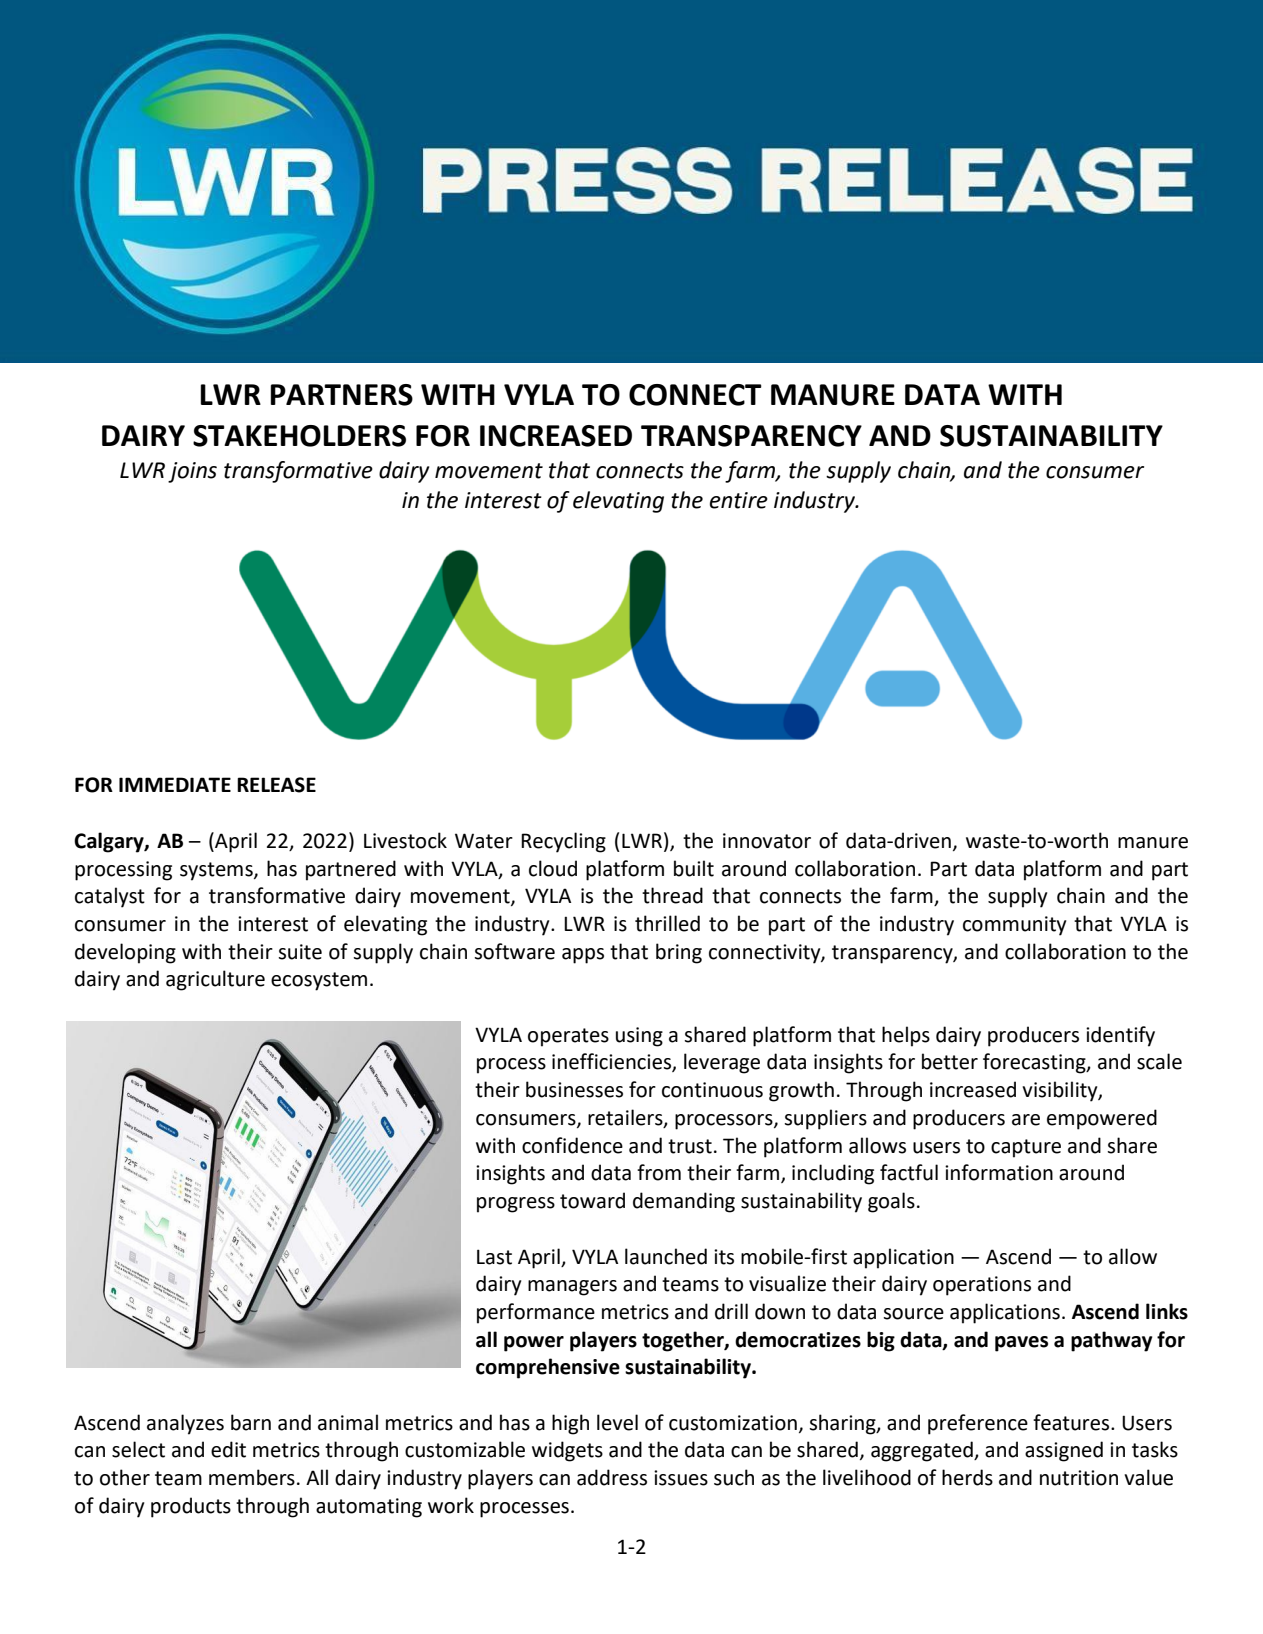 Image resolution: width=1263 pixels, height=1634 pixels. What do you see at coordinates (1014, 926) in the screenshot?
I see `community` at bounding box center [1014, 926].
